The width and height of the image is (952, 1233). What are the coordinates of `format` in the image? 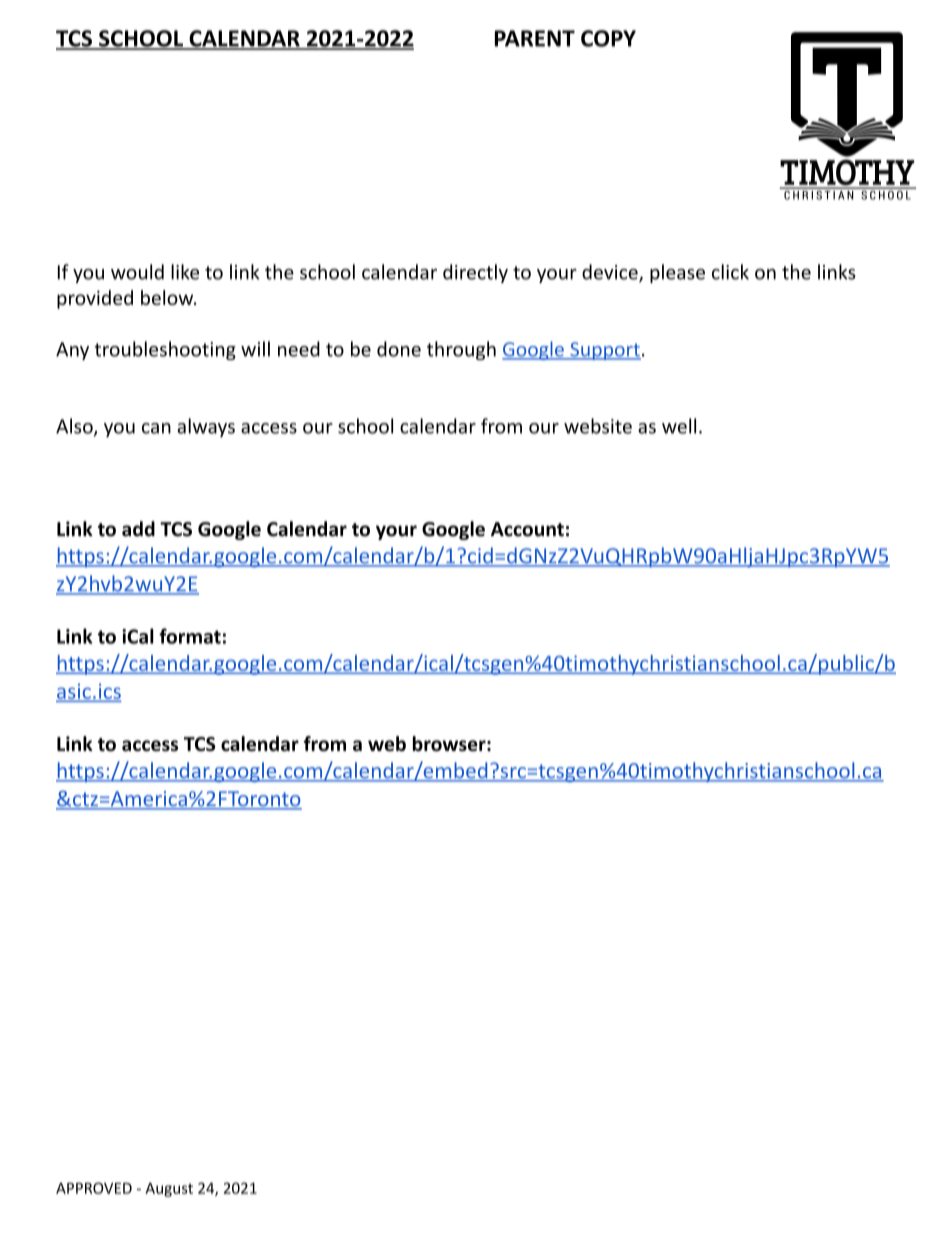 It's located at (190, 636).
